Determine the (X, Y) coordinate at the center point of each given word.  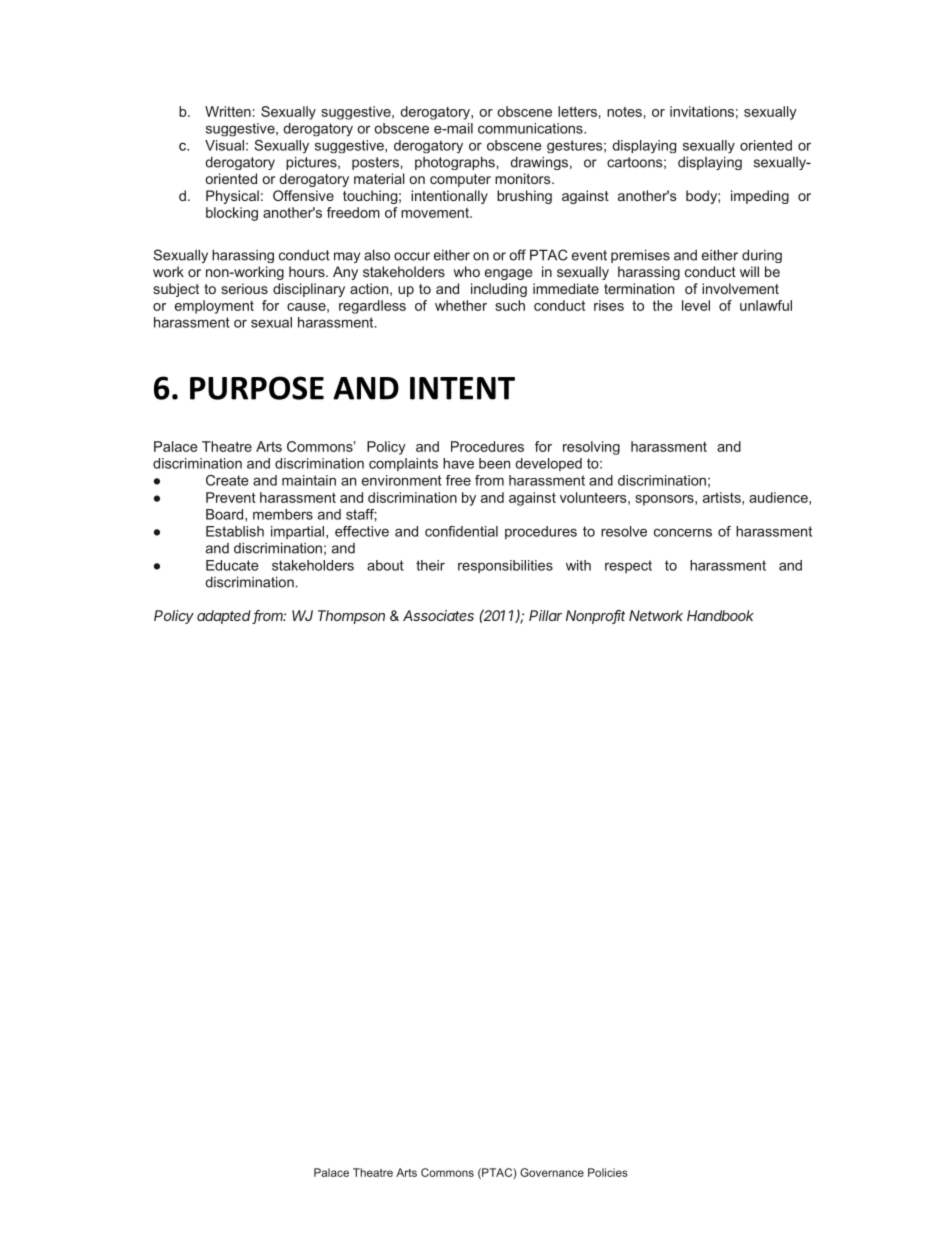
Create (227, 480)
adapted (225, 617)
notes (624, 112)
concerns (683, 532)
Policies (608, 1172)
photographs (455, 163)
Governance (552, 1172)
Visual (224, 145)
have (458, 463)
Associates (438, 615)
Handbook (720, 615)
